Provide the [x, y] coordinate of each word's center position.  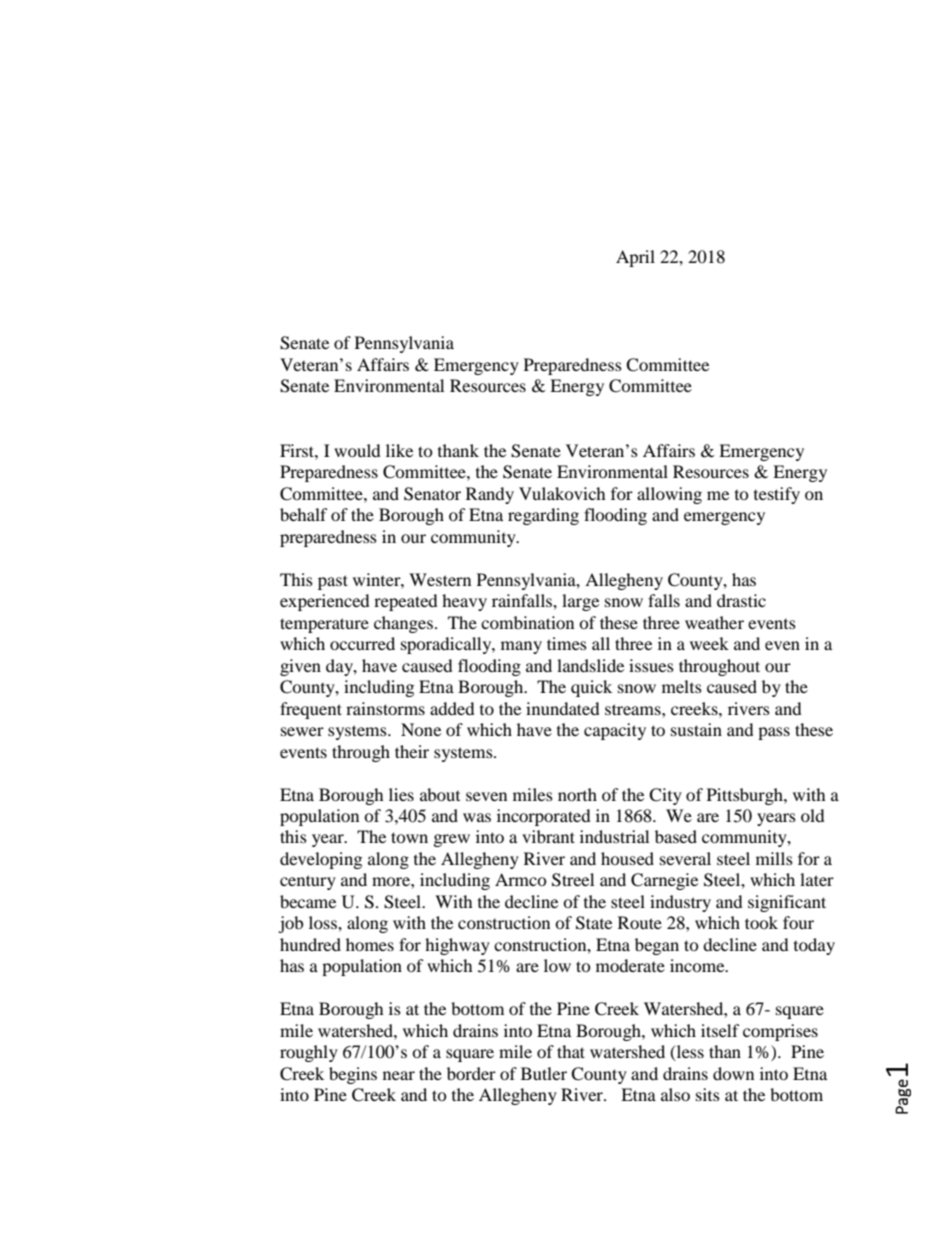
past [333, 582]
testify [777, 495]
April [635, 258]
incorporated [544, 817]
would [357, 450]
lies [401, 794]
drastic [741, 600]
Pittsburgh [746, 796]
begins [353, 1075]
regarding [543, 516]
